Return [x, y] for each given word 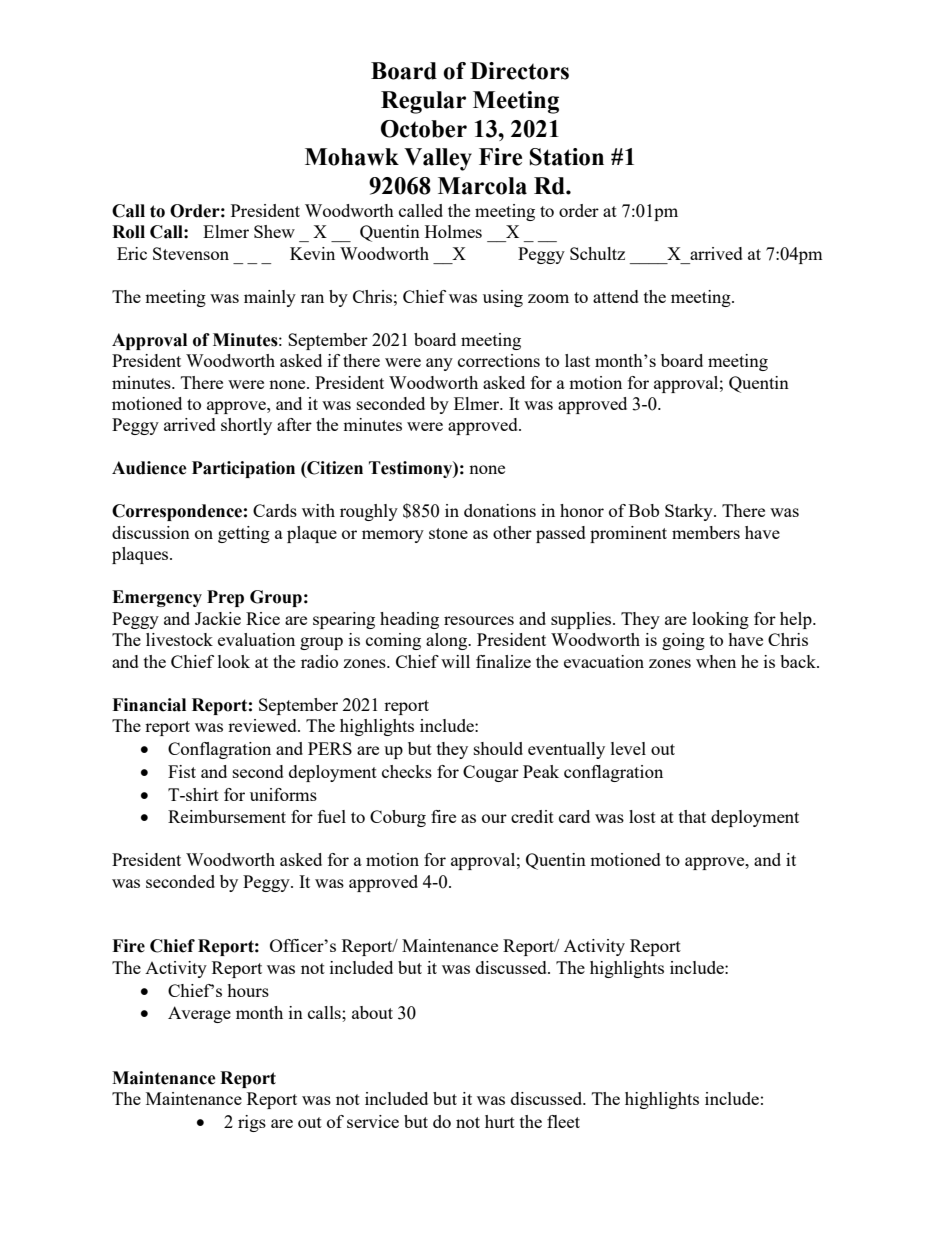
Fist [182, 771]
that [692, 816]
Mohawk [352, 157]
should [498, 748]
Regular [423, 102]
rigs [252, 1123]
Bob [644, 510]
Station [567, 157]
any [439, 364]
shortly [246, 426]
